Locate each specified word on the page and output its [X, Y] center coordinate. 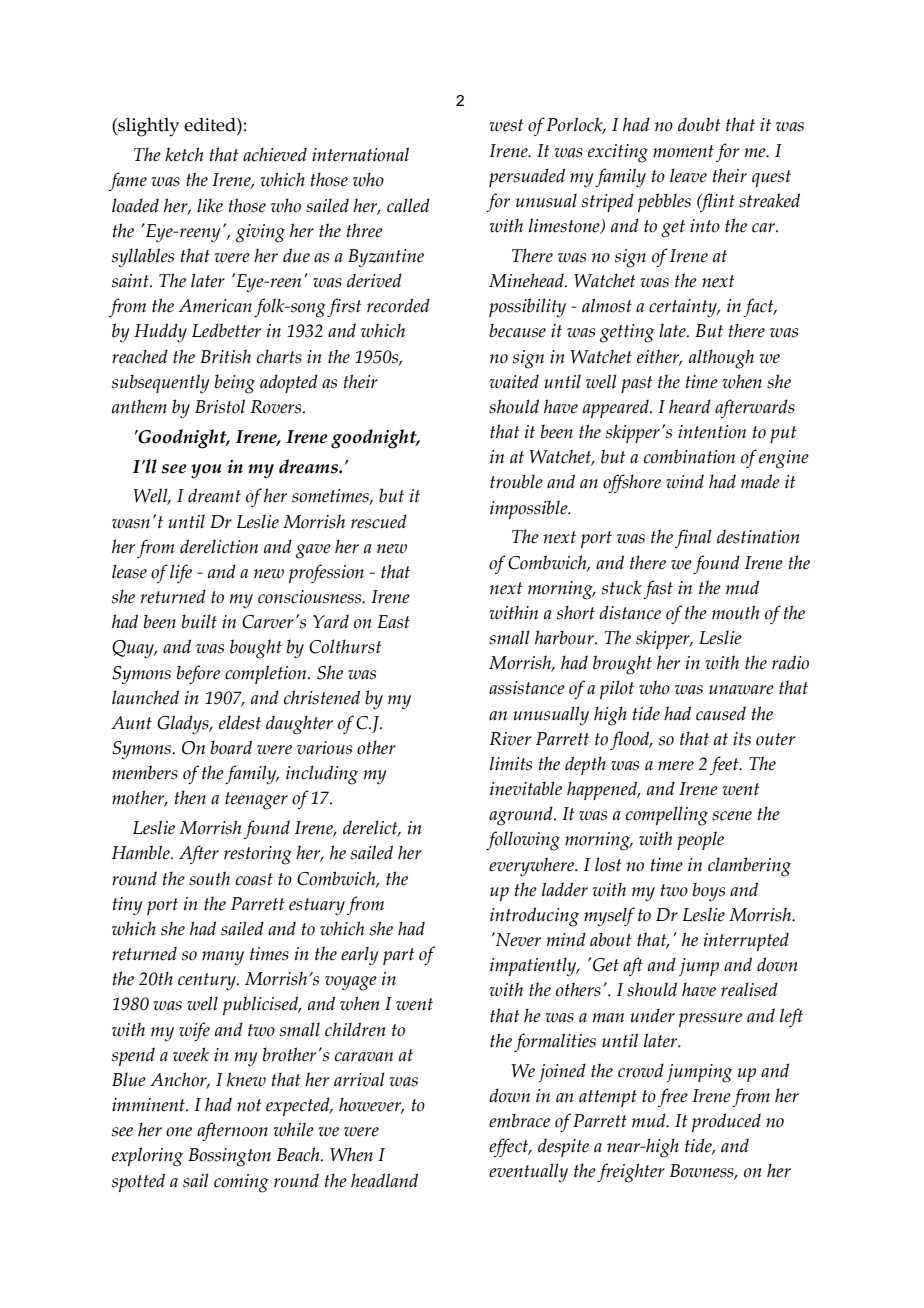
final [693, 538]
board [231, 747]
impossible [530, 509]
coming [241, 1183]
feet [725, 765]
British [225, 356]
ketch [184, 154]
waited [514, 381]
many [223, 958]
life [181, 573]
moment [683, 151]
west [507, 125]
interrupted [746, 941]
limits [511, 763]
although [721, 359]
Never [517, 939]
